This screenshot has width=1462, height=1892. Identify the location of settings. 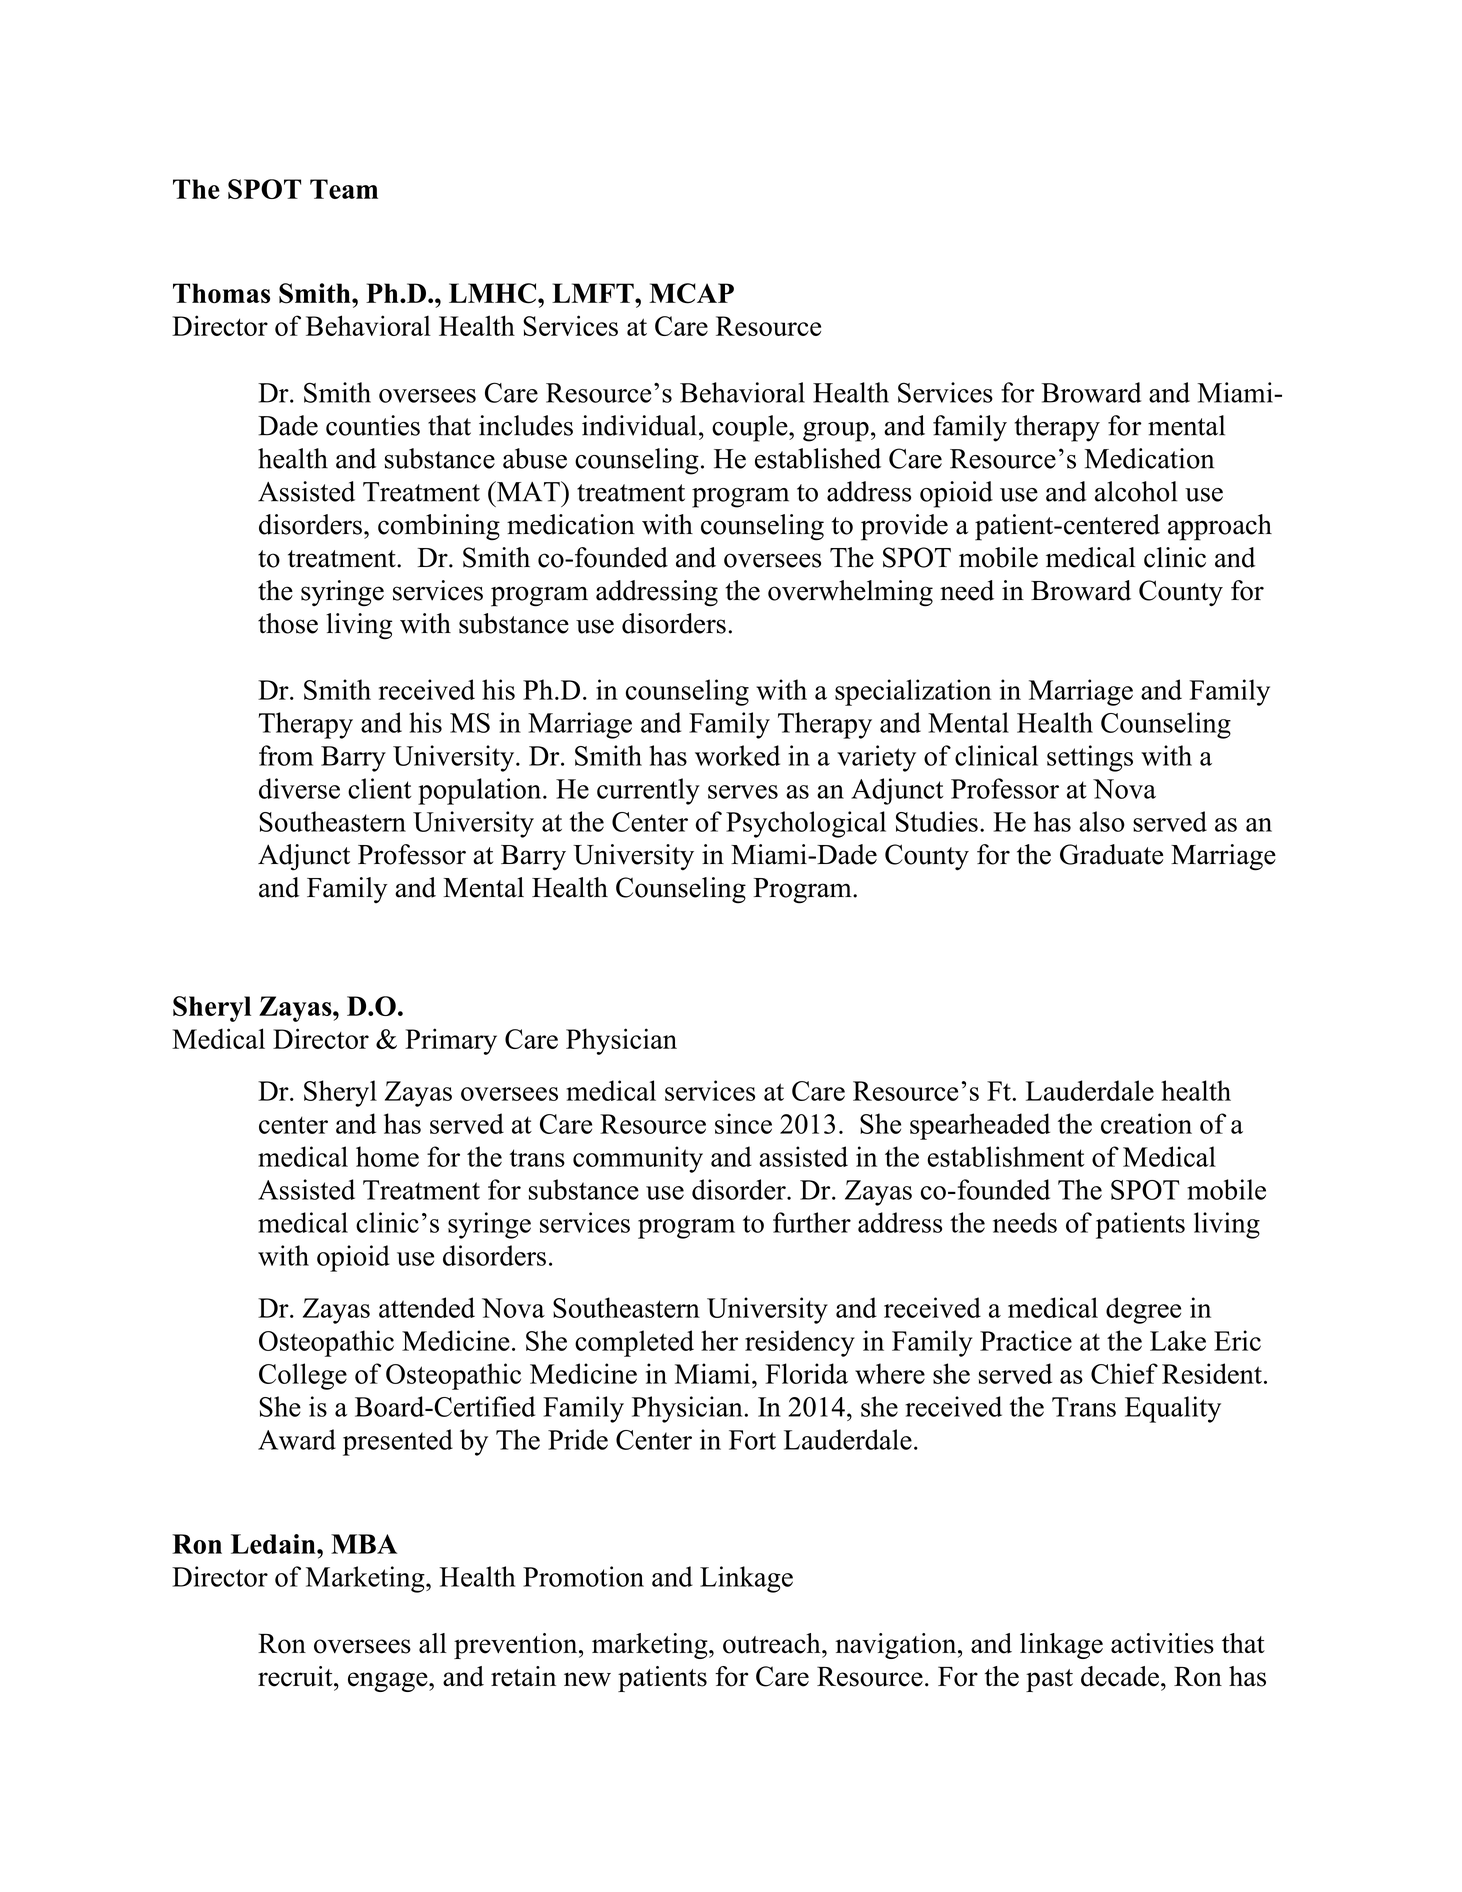
(1090, 758).
